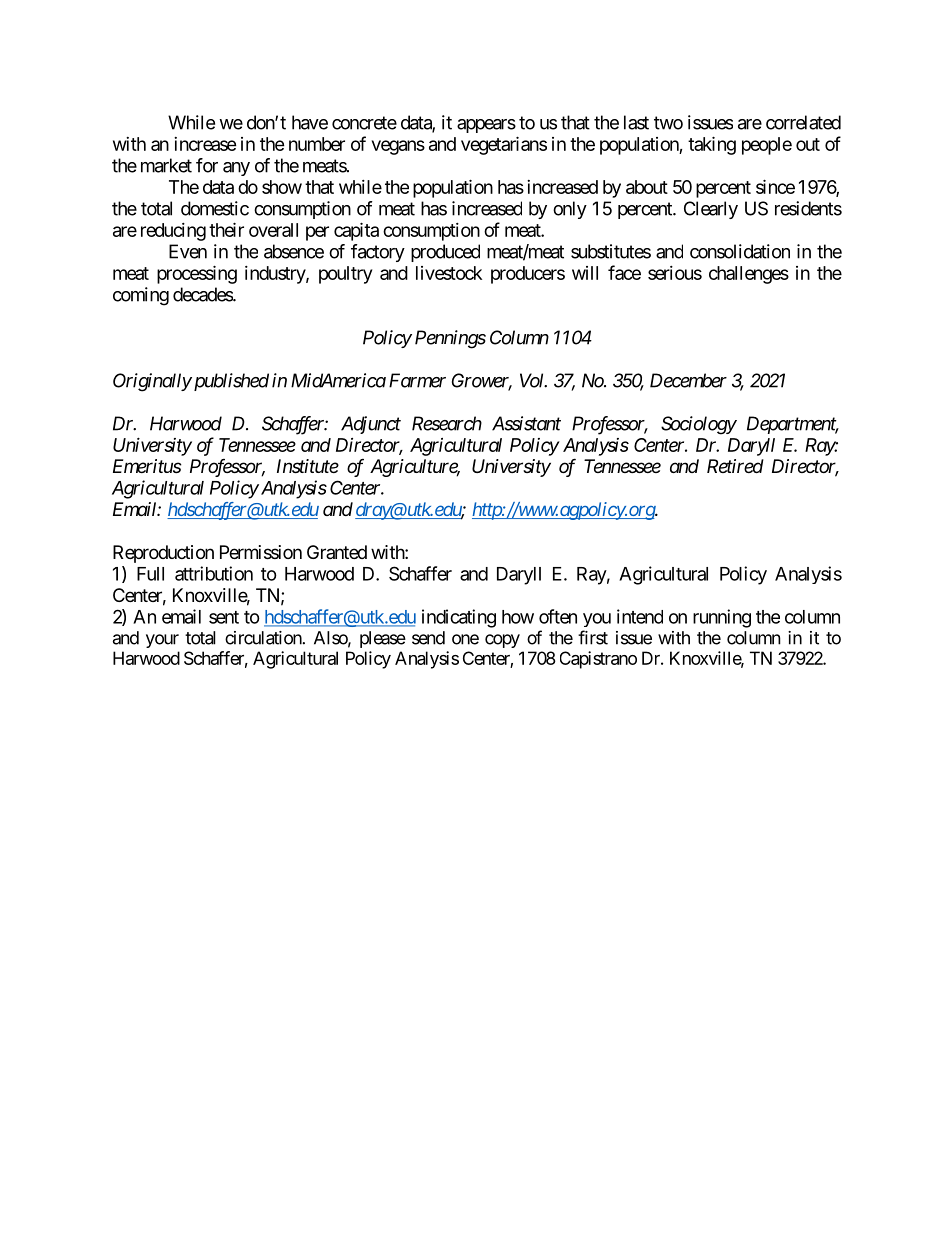  What do you see at coordinates (264, 638) in the page?
I see `circulation` at bounding box center [264, 638].
